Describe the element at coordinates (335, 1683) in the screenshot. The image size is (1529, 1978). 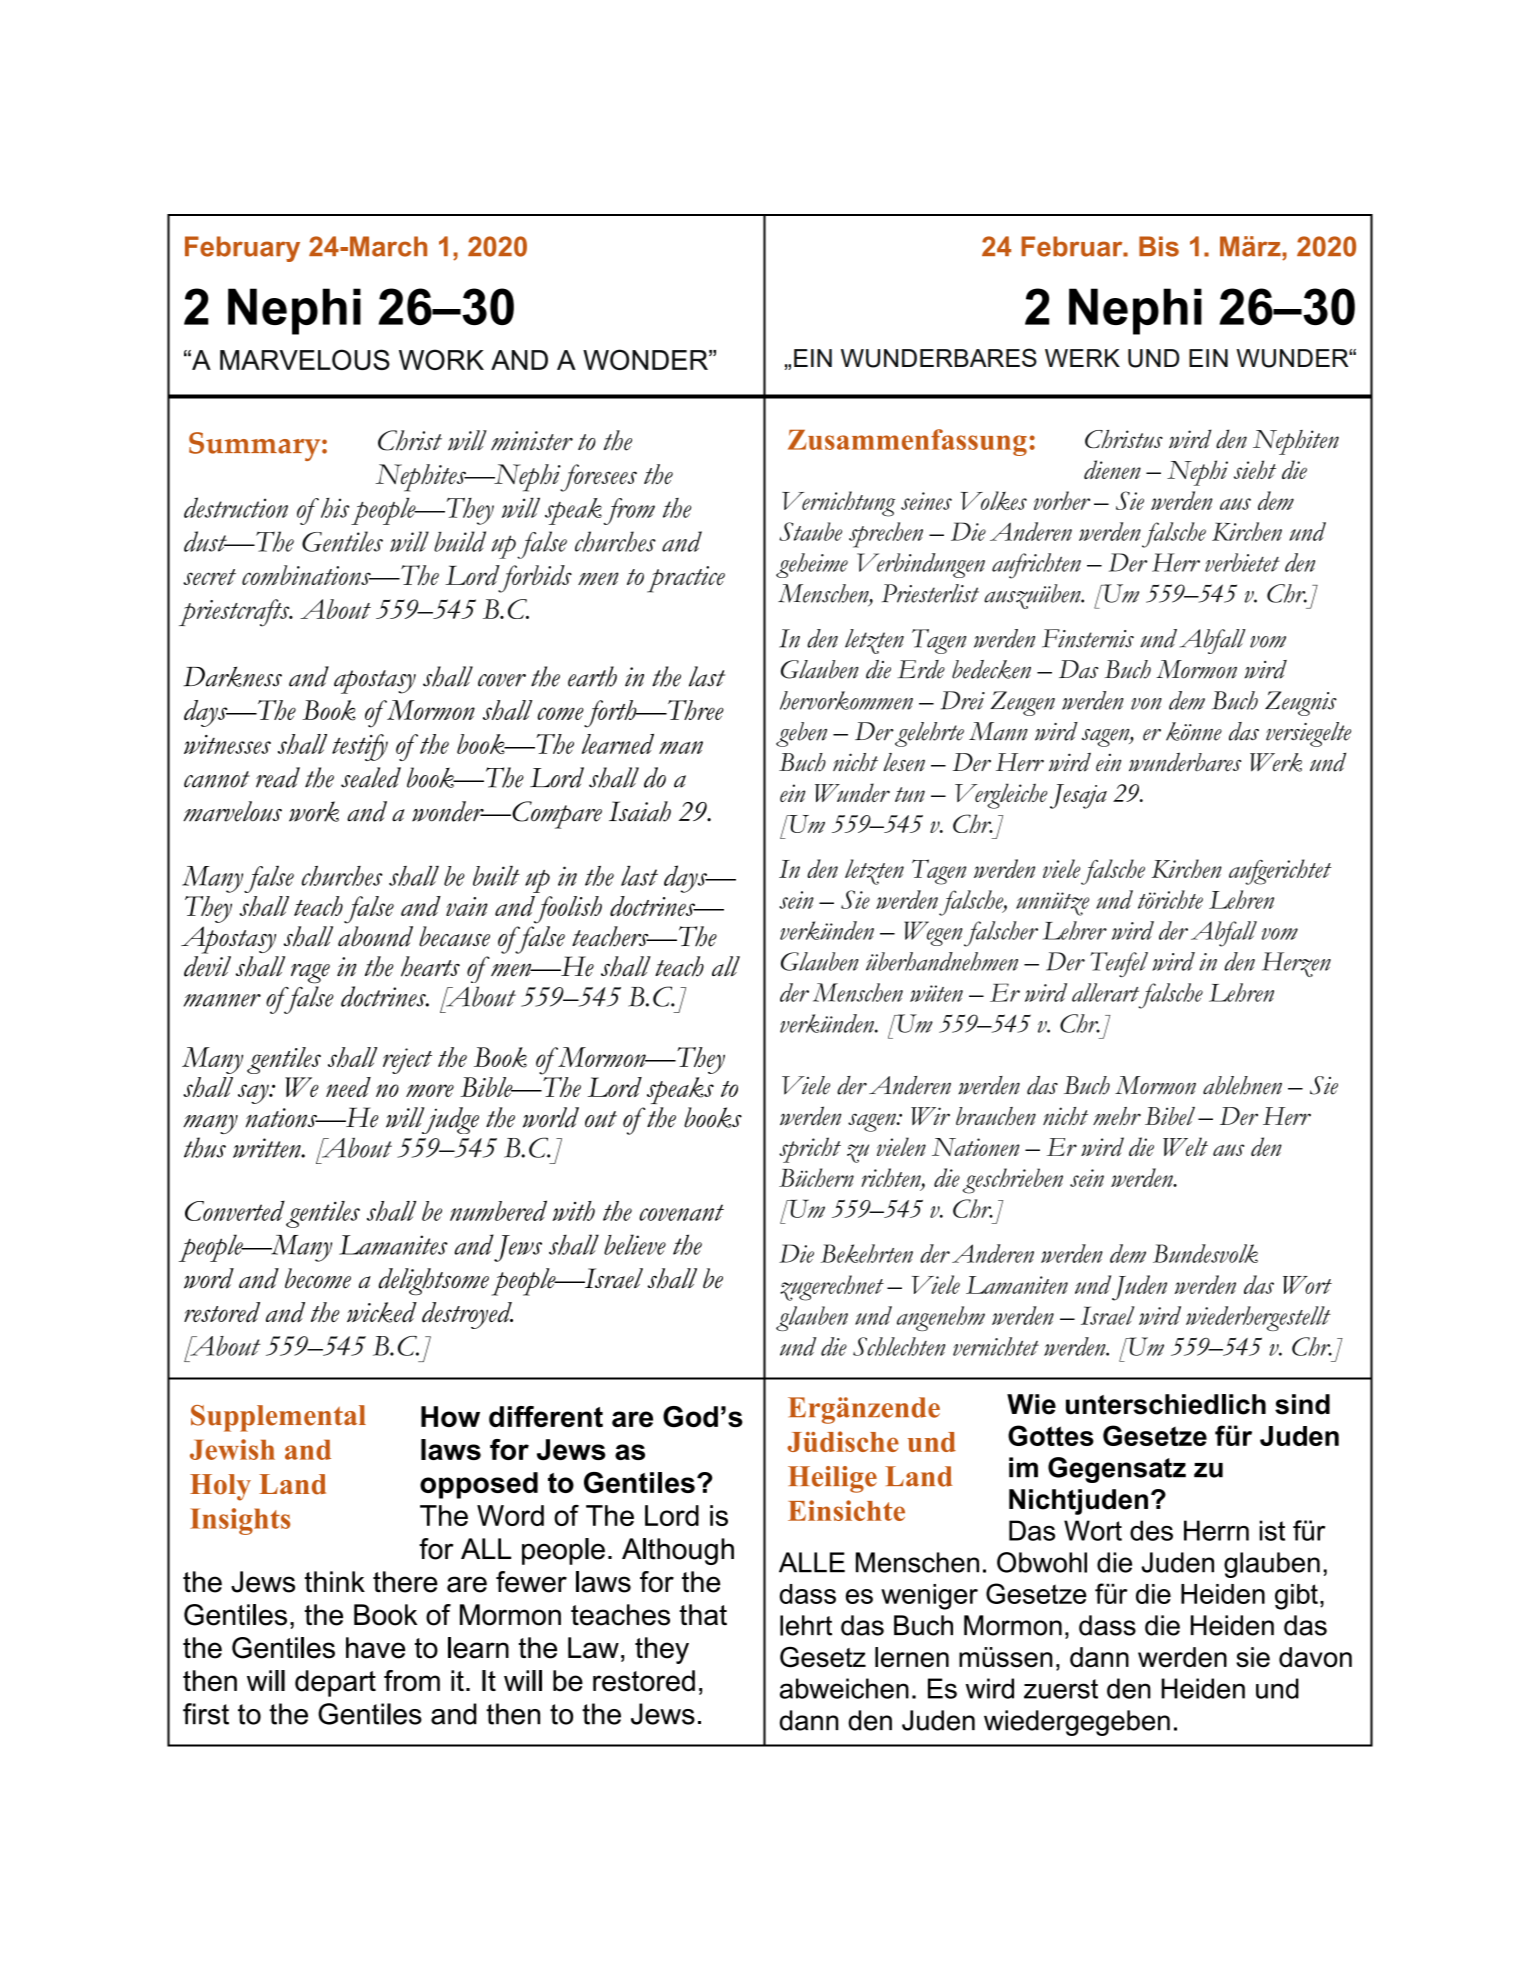
I see `depart` at that location.
